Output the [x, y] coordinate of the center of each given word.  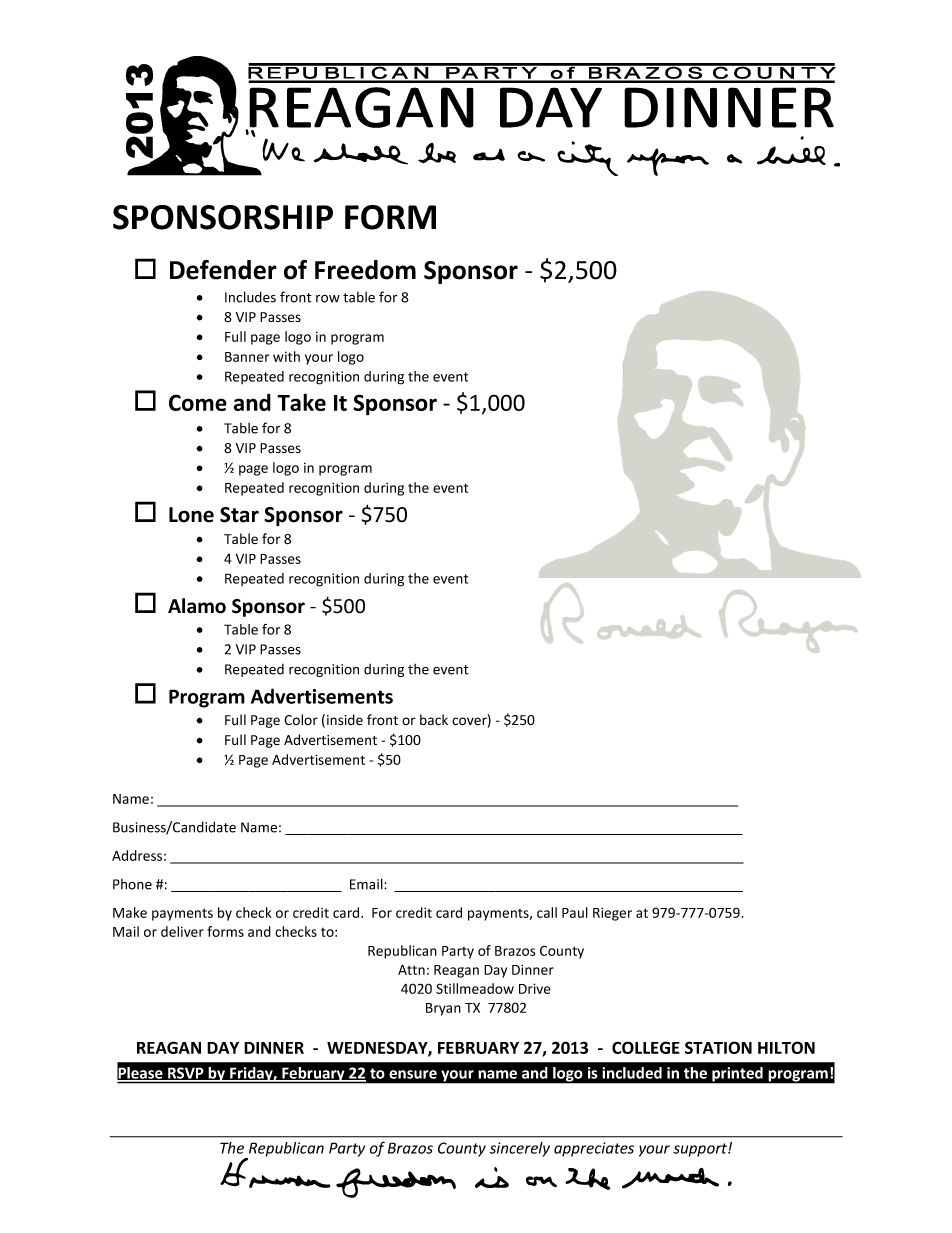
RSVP [186, 1074]
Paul [575, 912]
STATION [718, 1047]
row [328, 299]
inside [345, 720]
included [632, 1073]
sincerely [520, 1149]
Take [301, 402]
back [434, 719]
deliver [182, 931]
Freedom [365, 270]
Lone [191, 515]
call [547, 912]
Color [301, 719]
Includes [250, 297]
